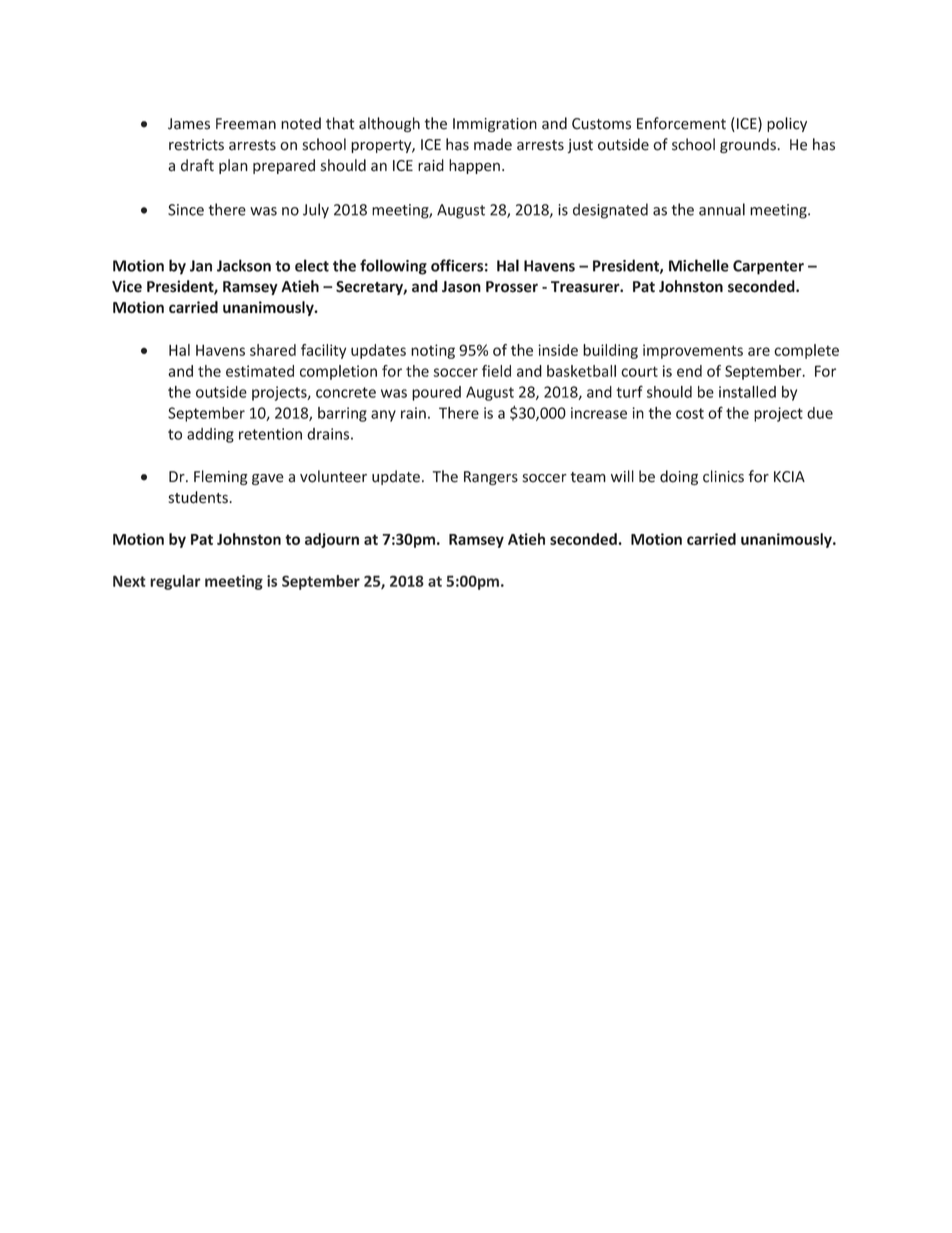  Describe the element at coordinates (210, 435) in the screenshot. I see `adding` at that location.
